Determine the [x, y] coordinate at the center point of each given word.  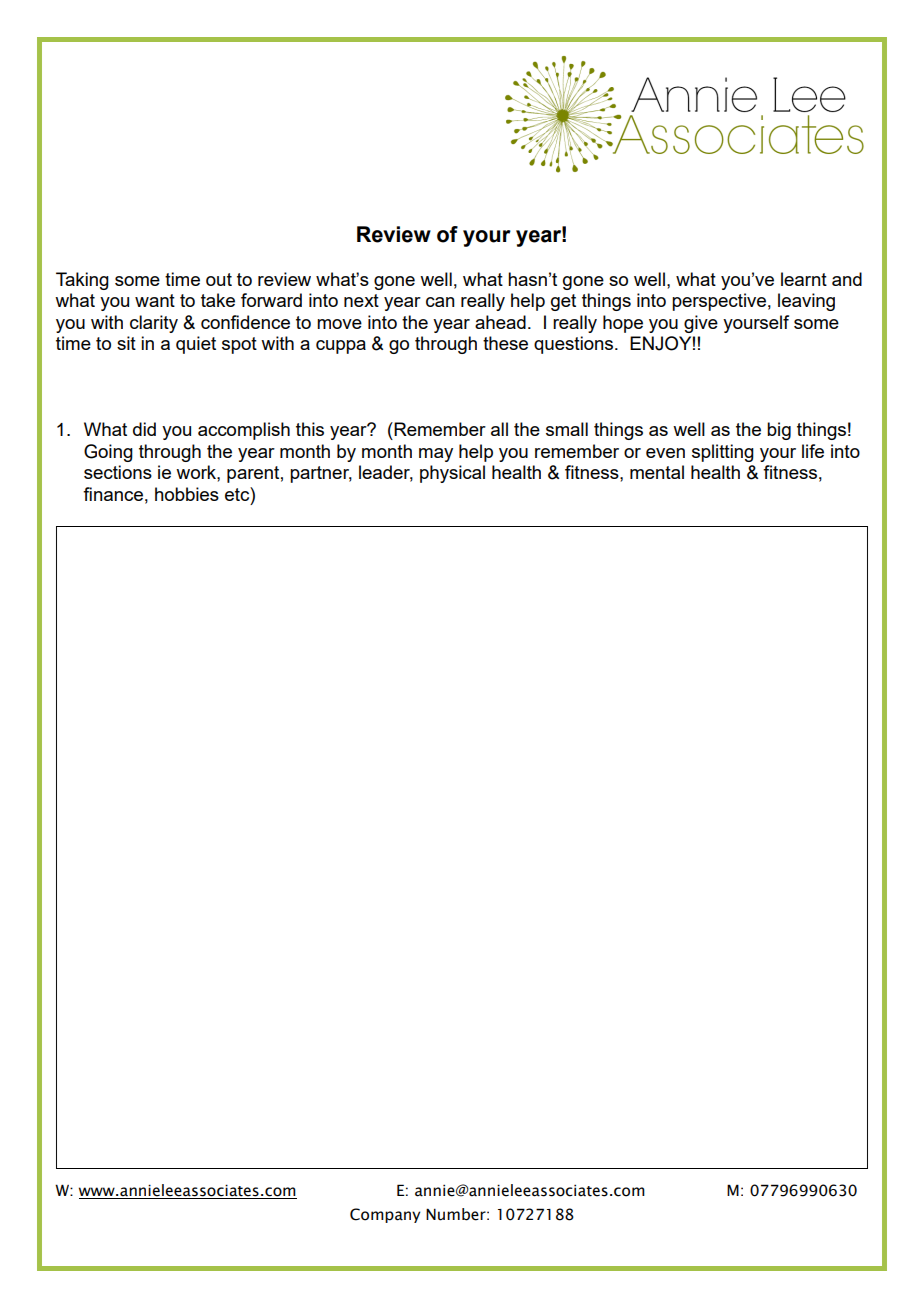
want [155, 300]
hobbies [187, 494]
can [440, 302]
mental [657, 472]
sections [118, 472]
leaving [806, 302]
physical [452, 474]
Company [385, 1215]
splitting [723, 453]
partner [321, 474]
